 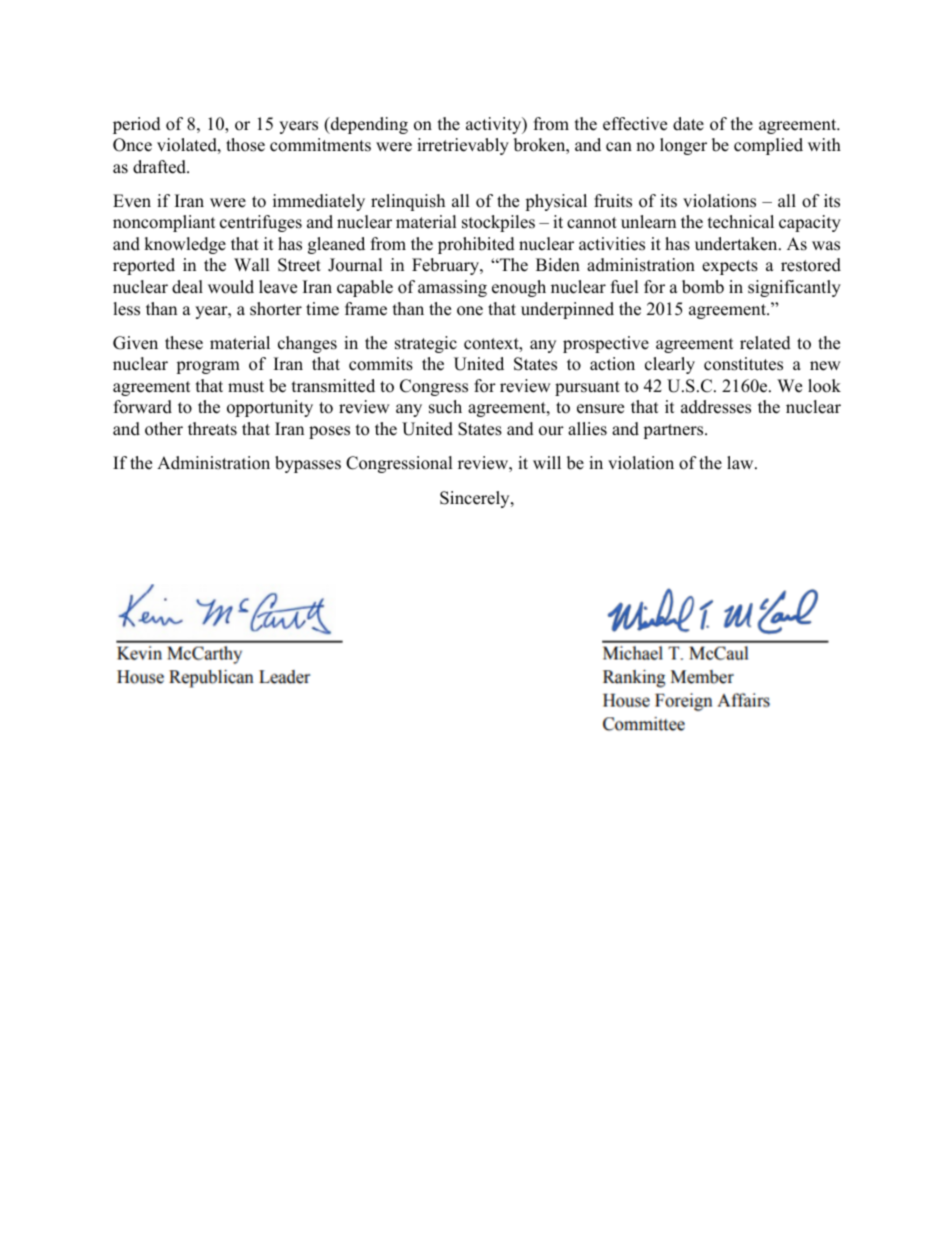 What do you see at coordinates (245, 145) in the page?
I see `those` at bounding box center [245, 145].
